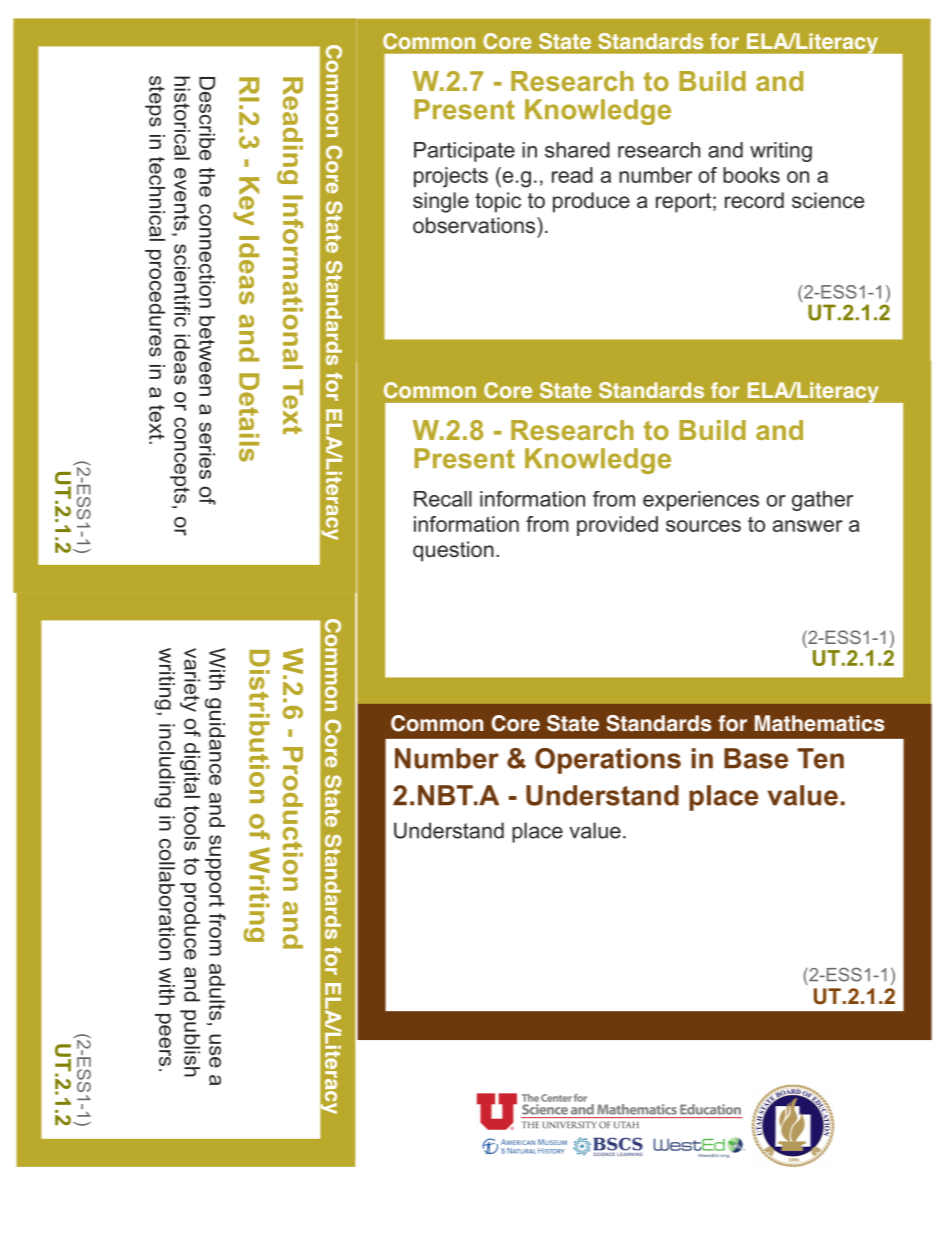  What do you see at coordinates (608, 761) in the screenshot?
I see `Operations` at bounding box center [608, 761].
